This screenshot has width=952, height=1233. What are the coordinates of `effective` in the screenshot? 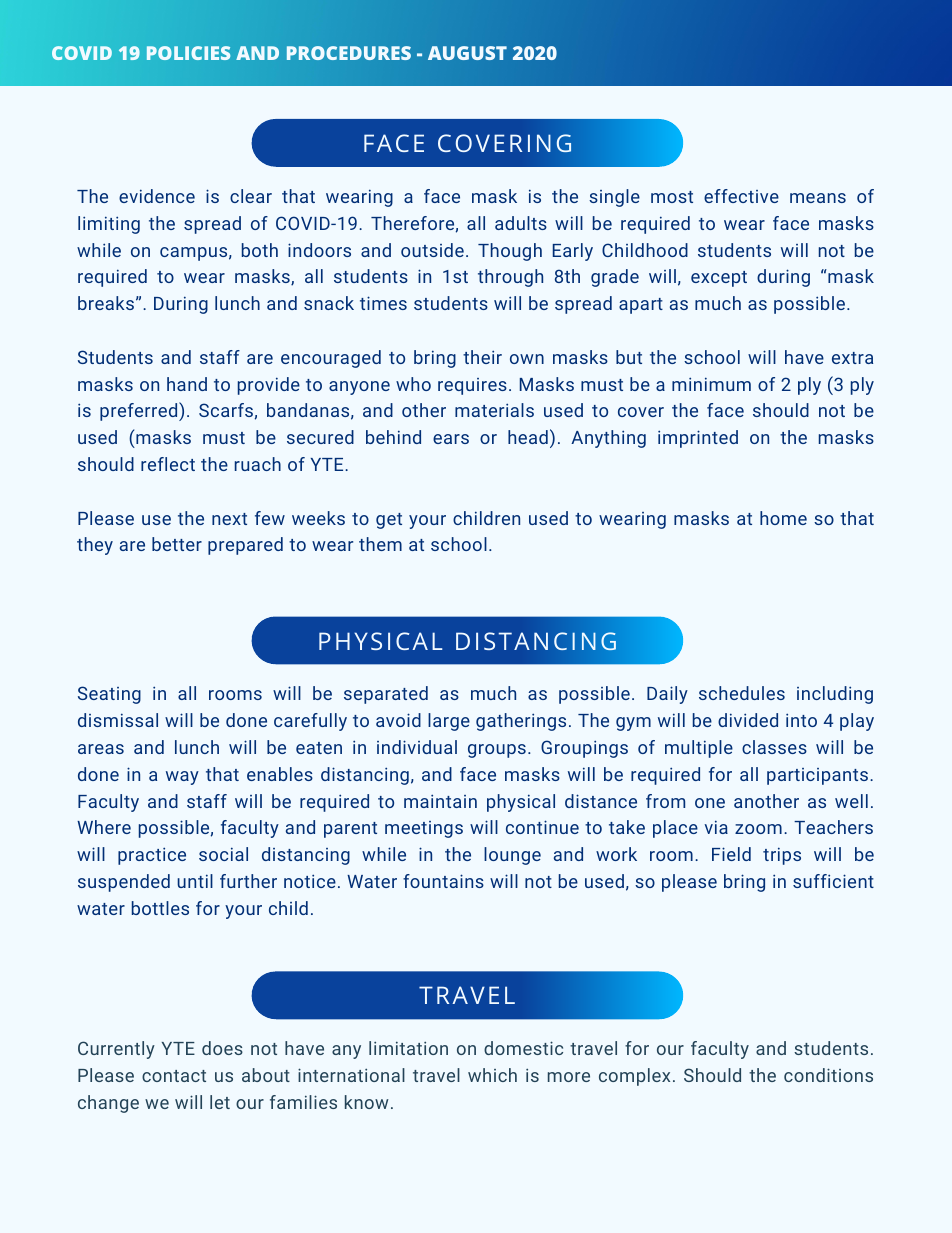 It's located at (741, 196).
